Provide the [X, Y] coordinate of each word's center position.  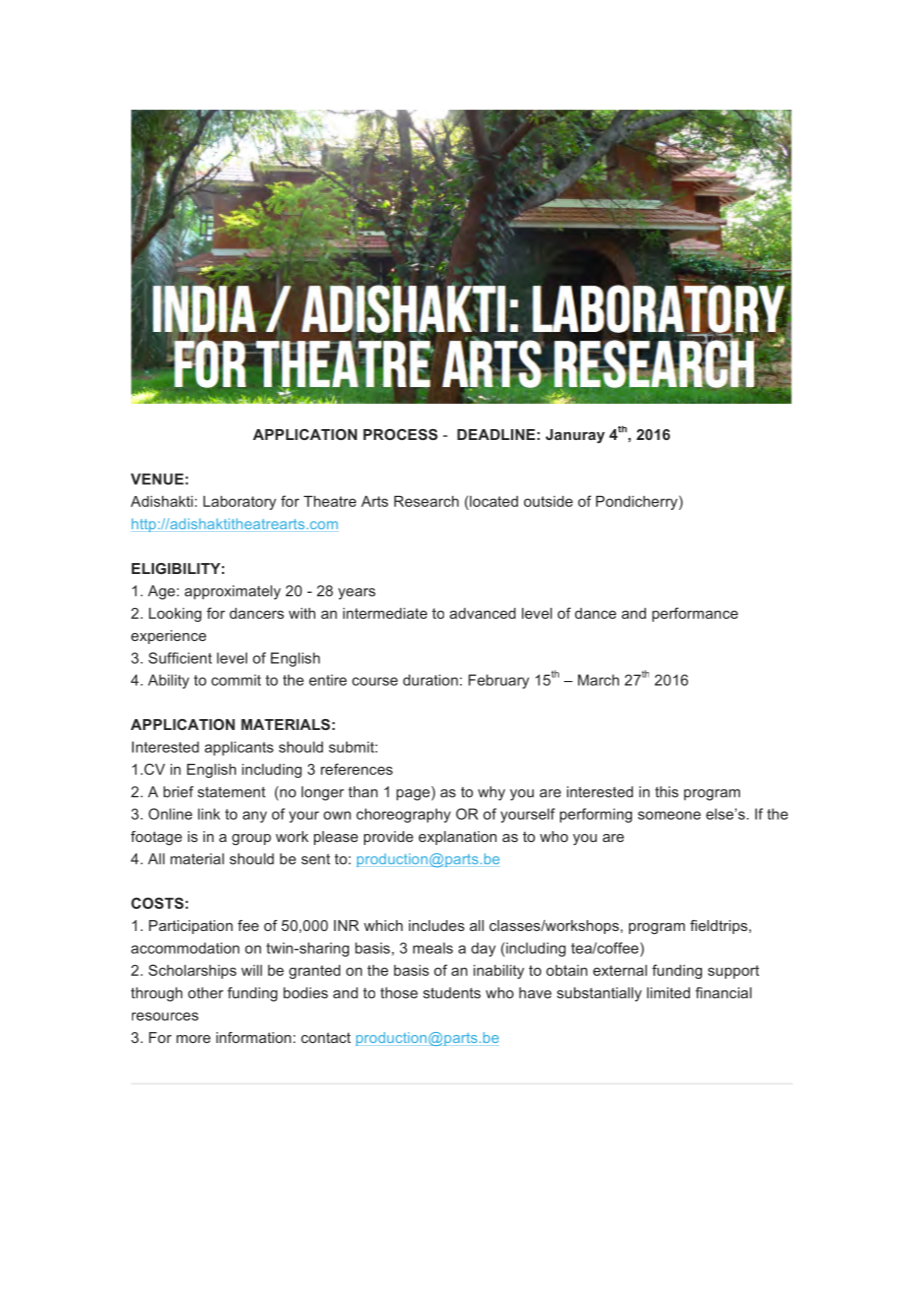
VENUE [158, 479]
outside [548, 501]
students [452, 993]
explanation [458, 838]
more [193, 1039]
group [251, 839]
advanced [483, 613]
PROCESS [400, 434]
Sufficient [180, 658]
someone [669, 815]
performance [695, 614]
